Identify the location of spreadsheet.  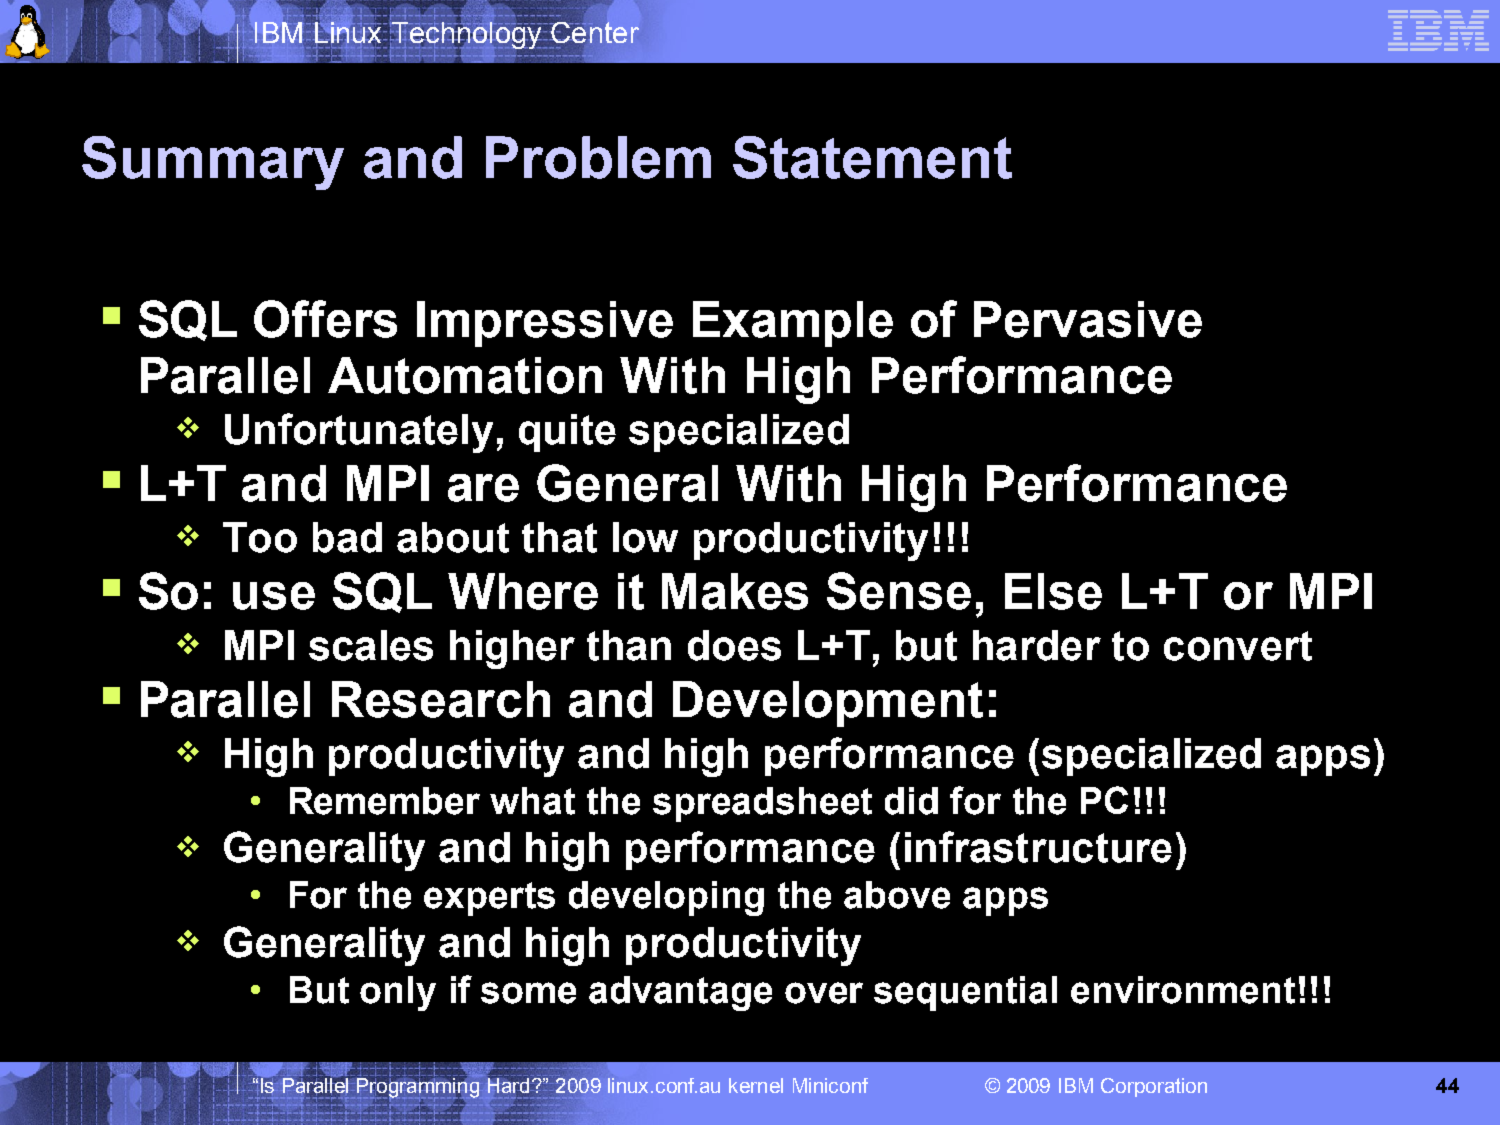
(762, 804).
